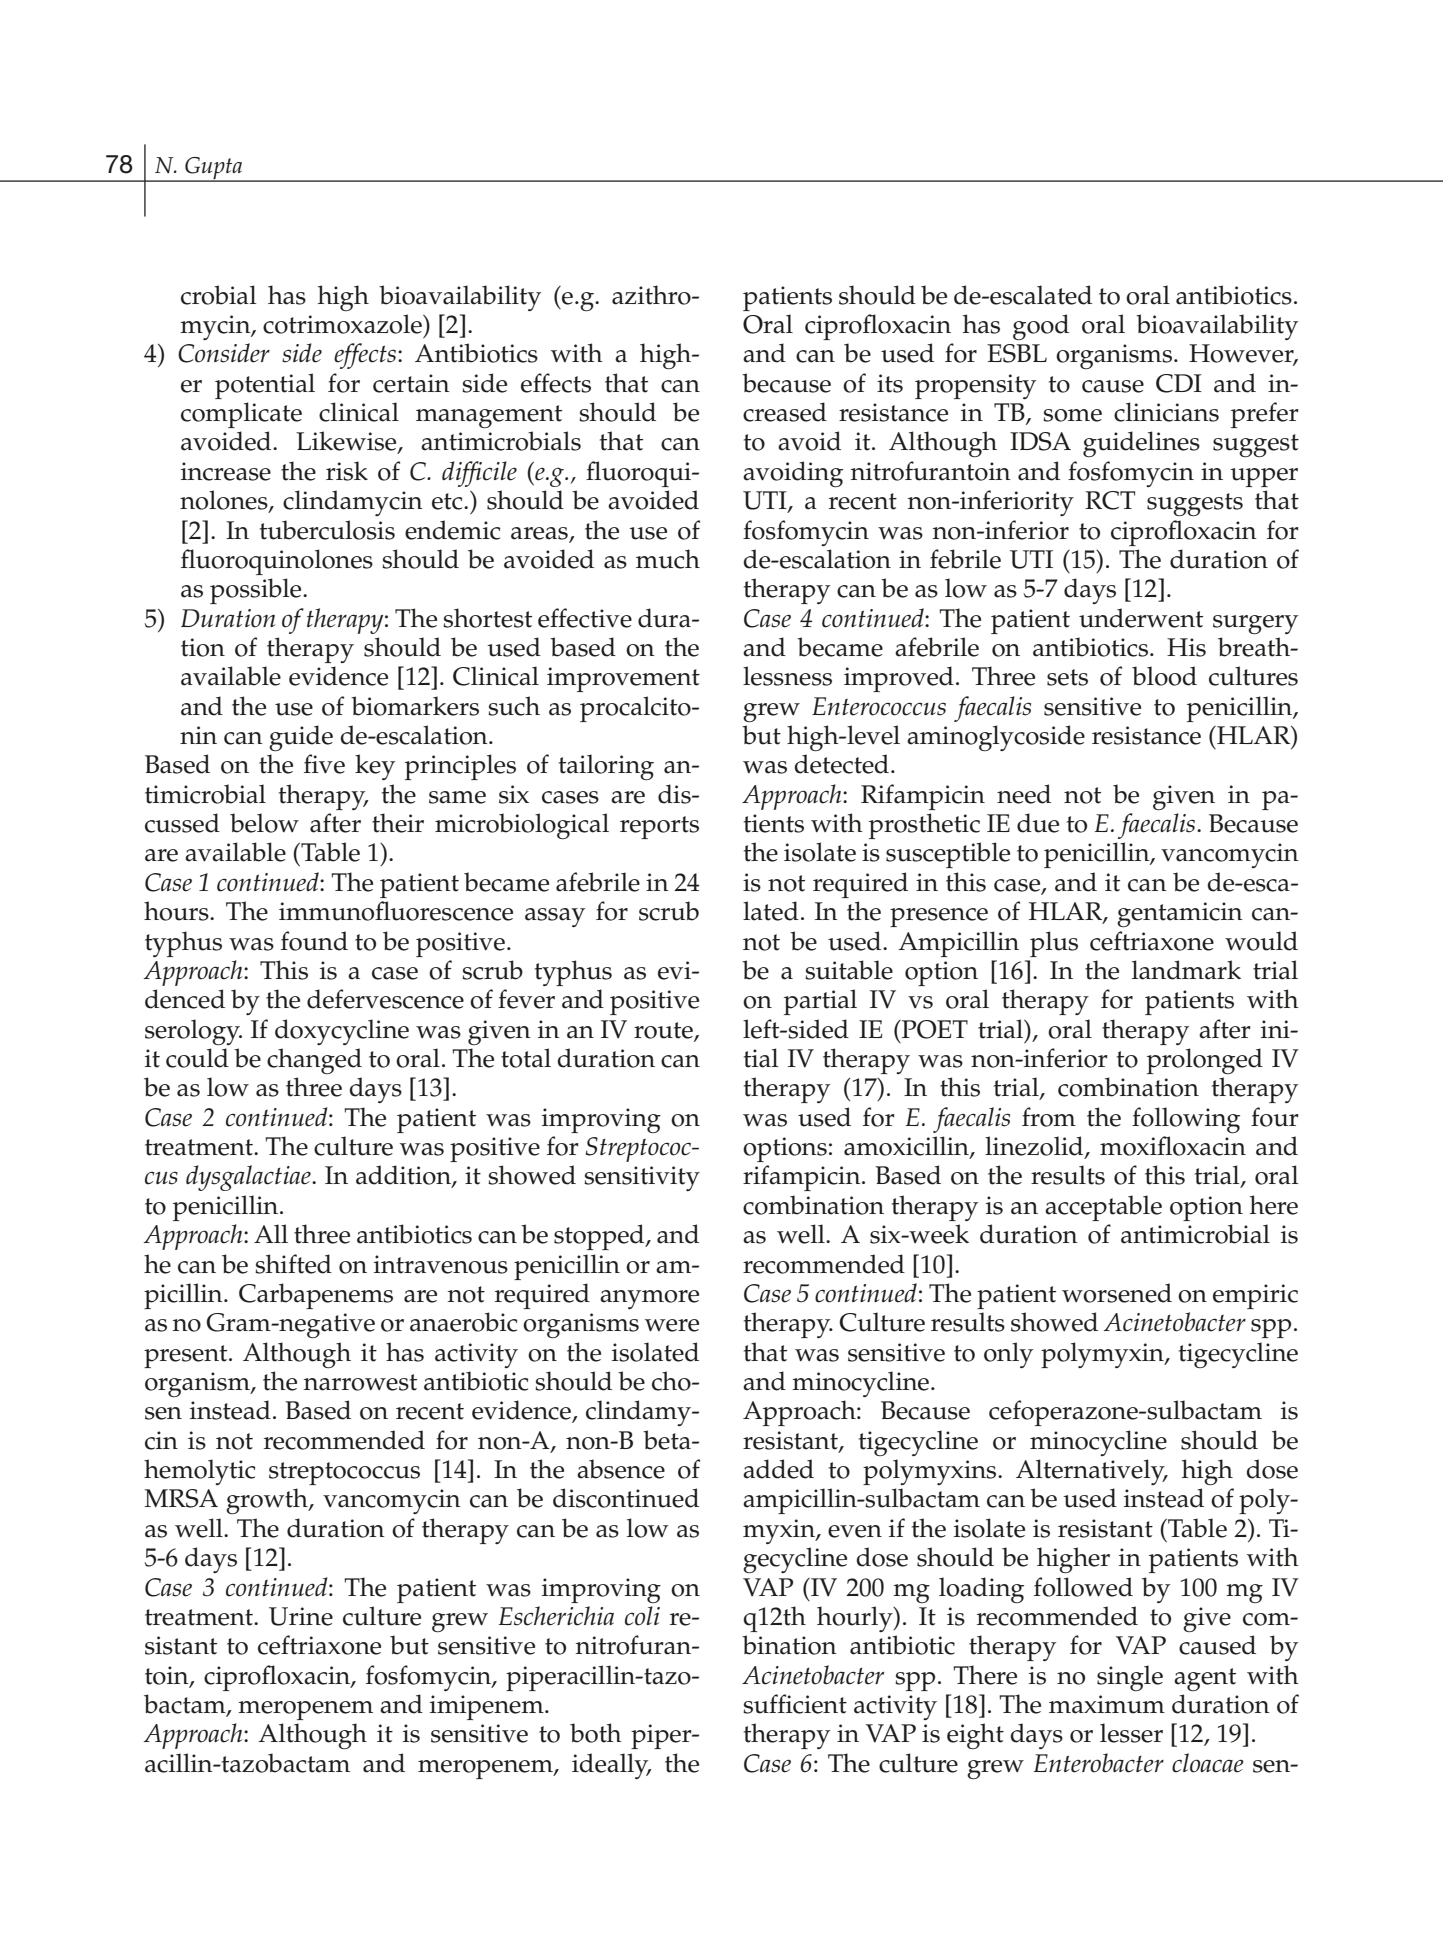 This screenshot has width=1443, height=1949. I want to click on Gupta, so click(214, 169).
